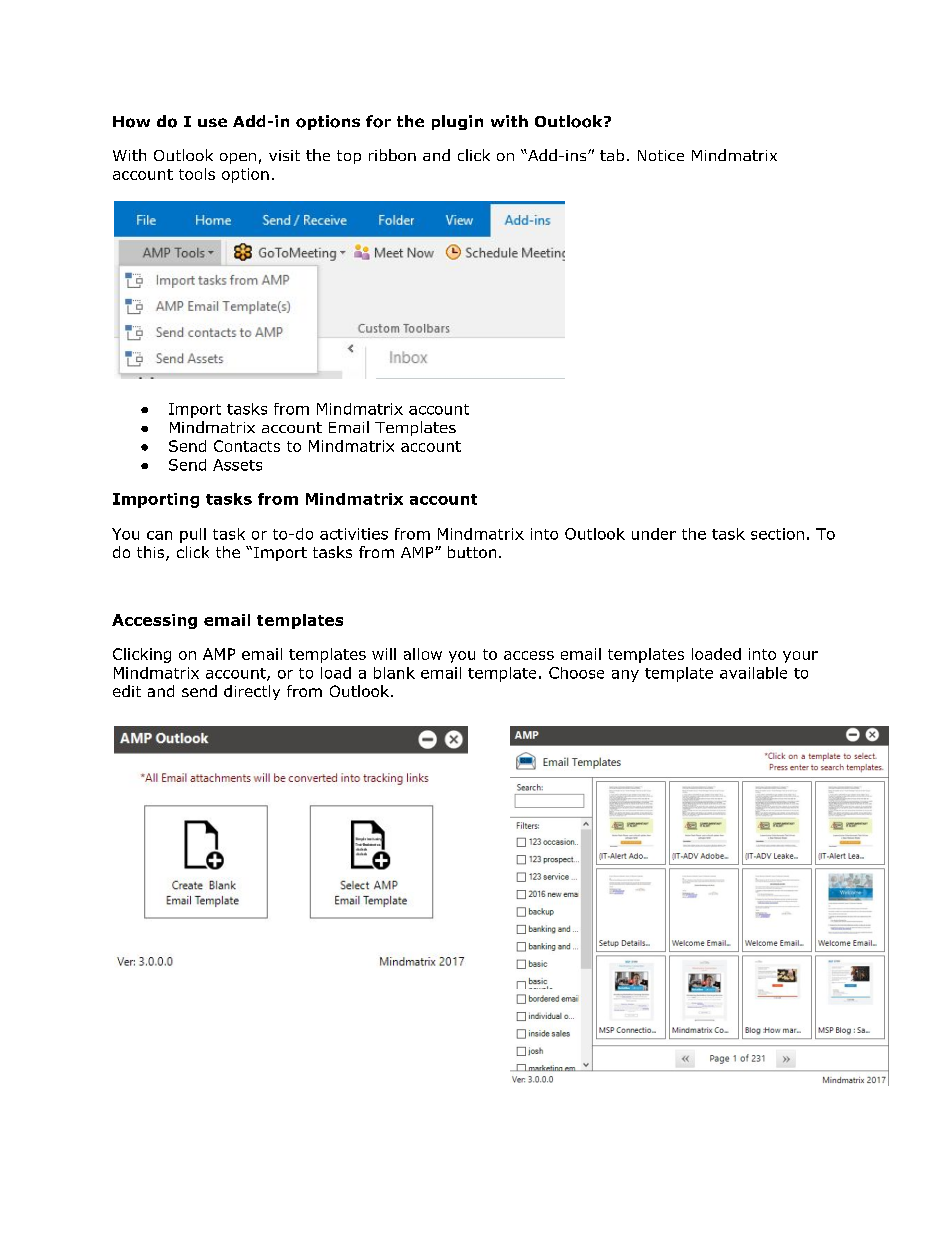 This screenshot has width=952, height=1233. Describe the element at coordinates (252, 692) in the screenshot. I see `directly` at that location.
